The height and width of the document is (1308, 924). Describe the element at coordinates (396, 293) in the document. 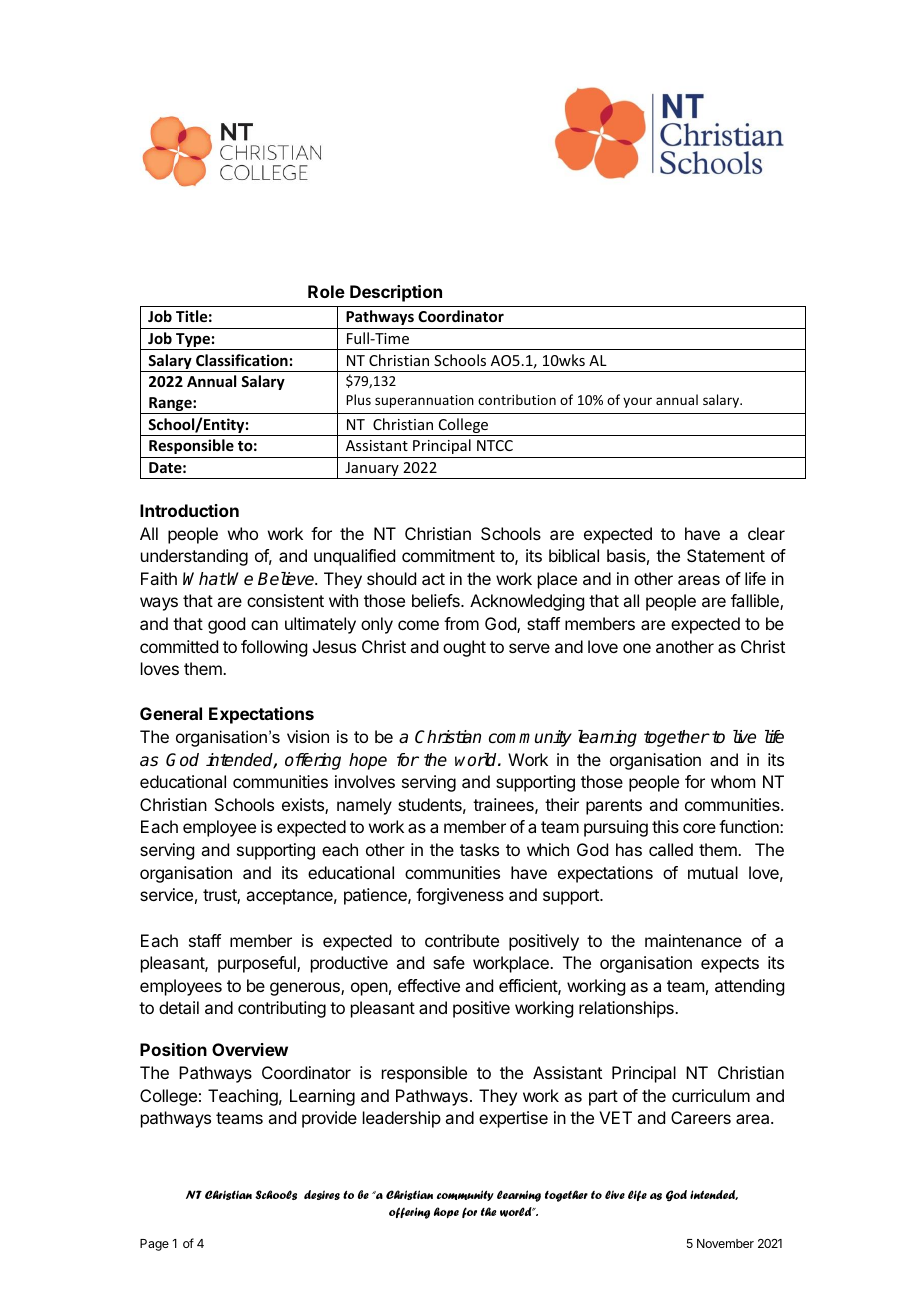

I see `Description` at that location.
